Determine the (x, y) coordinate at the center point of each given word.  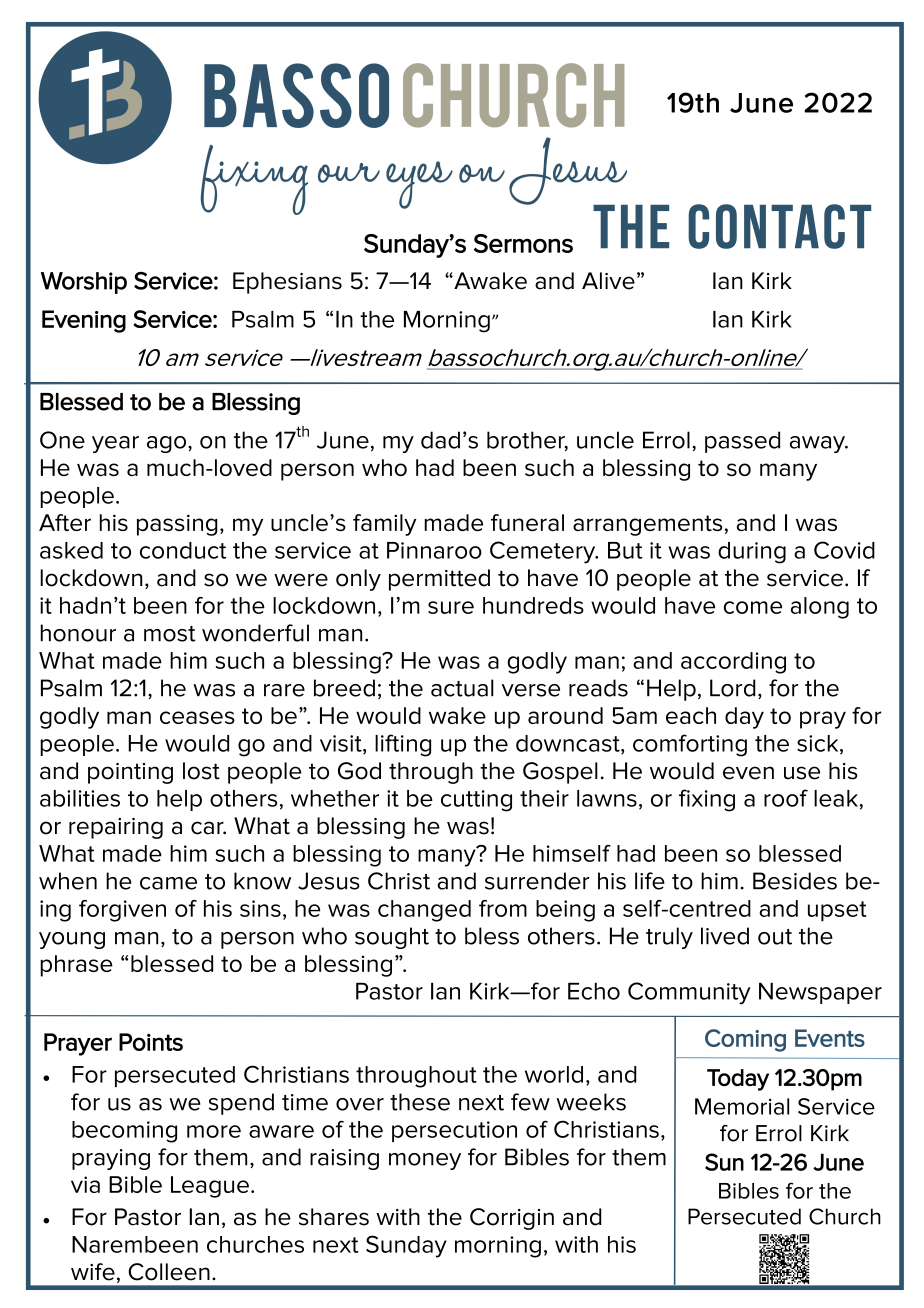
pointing (130, 773)
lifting (403, 745)
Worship (84, 283)
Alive (608, 281)
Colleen (169, 1272)
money (425, 1161)
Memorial (742, 1106)
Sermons (523, 243)
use (802, 773)
